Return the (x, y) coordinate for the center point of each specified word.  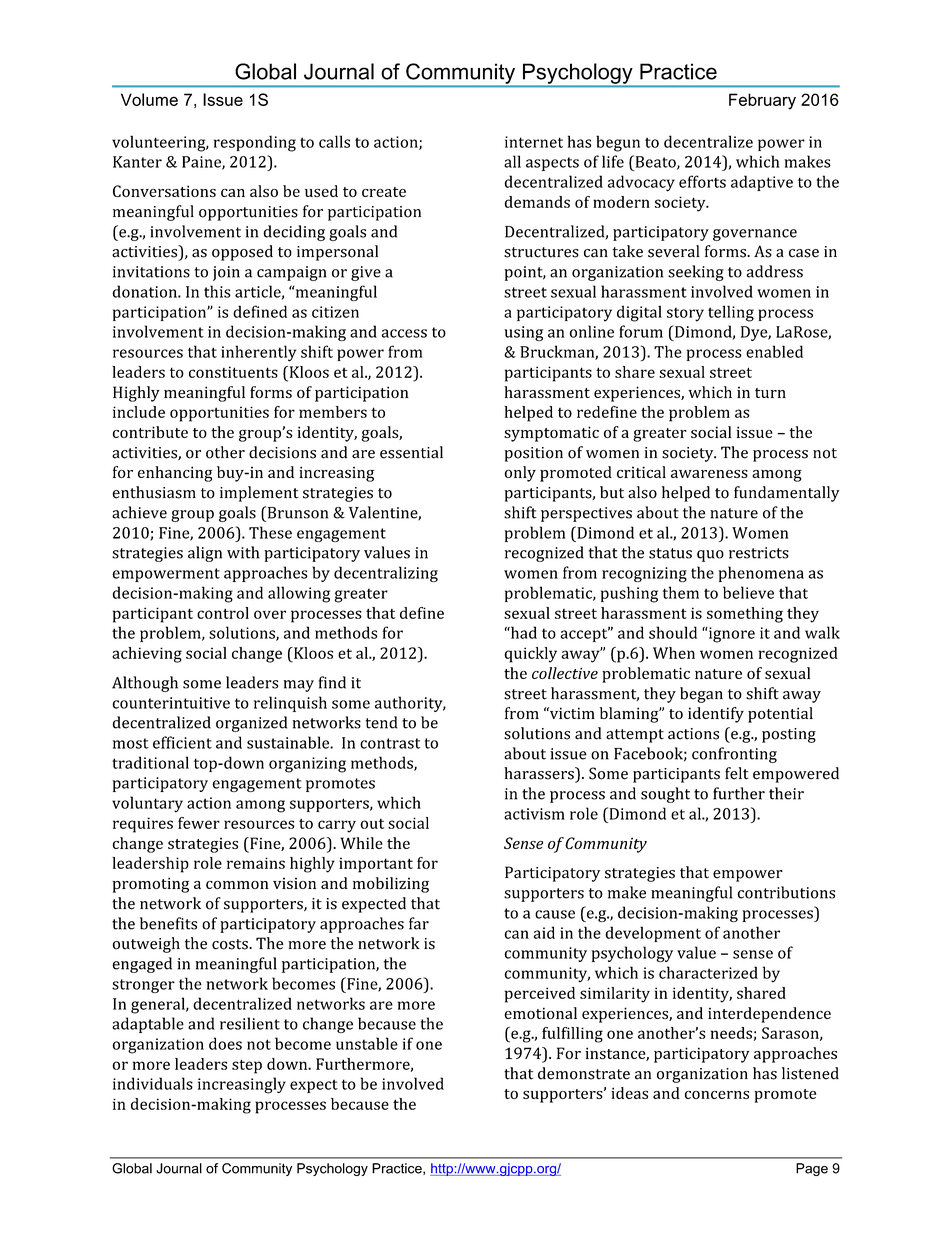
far (419, 923)
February (762, 101)
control (223, 613)
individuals (153, 1083)
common (237, 885)
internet (534, 142)
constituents (233, 372)
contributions (786, 892)
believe (748, 592)
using (523, 333)
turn (770, 393)
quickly (530, 655)
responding (255, 143)
